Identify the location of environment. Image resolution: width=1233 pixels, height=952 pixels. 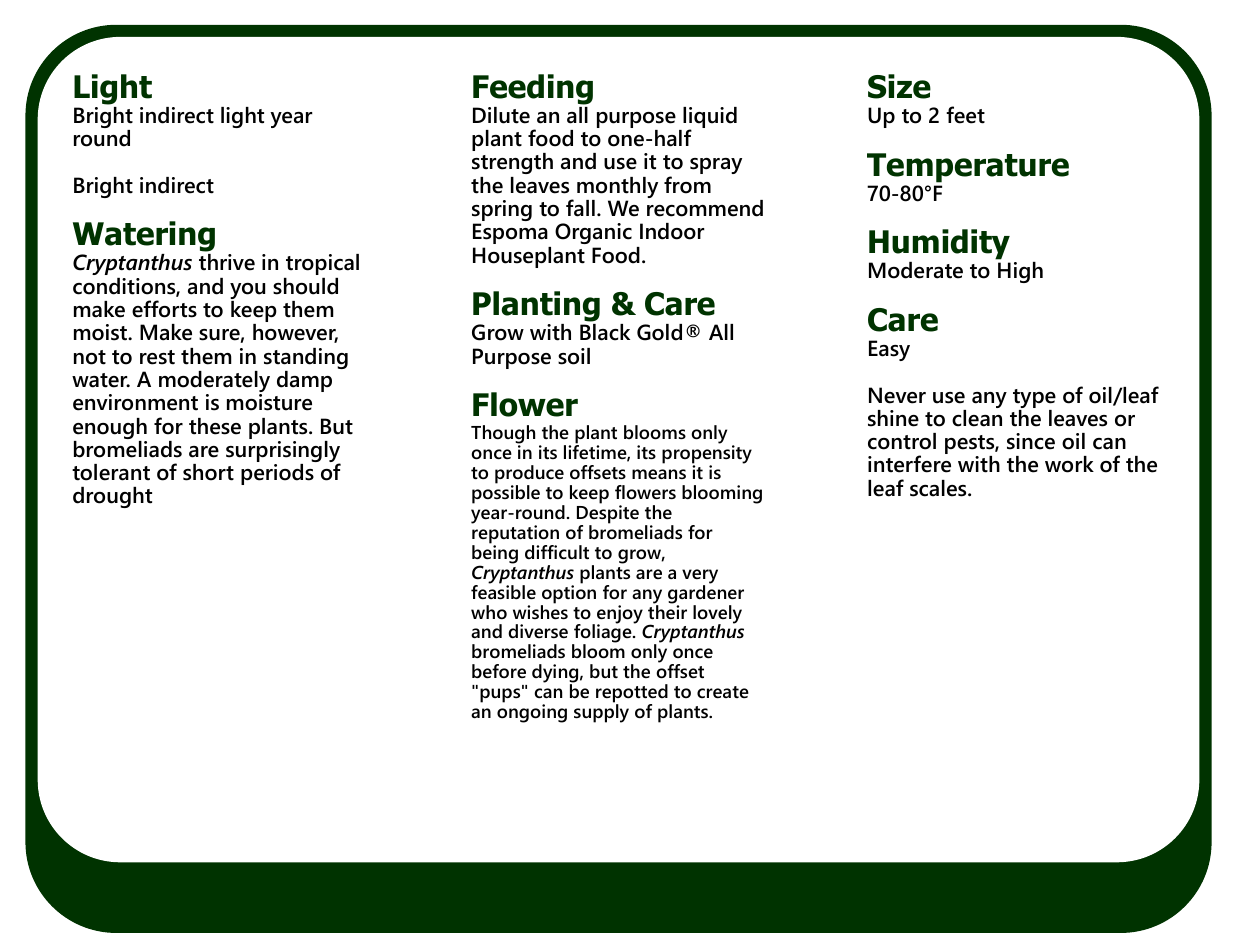
(135, 402).
